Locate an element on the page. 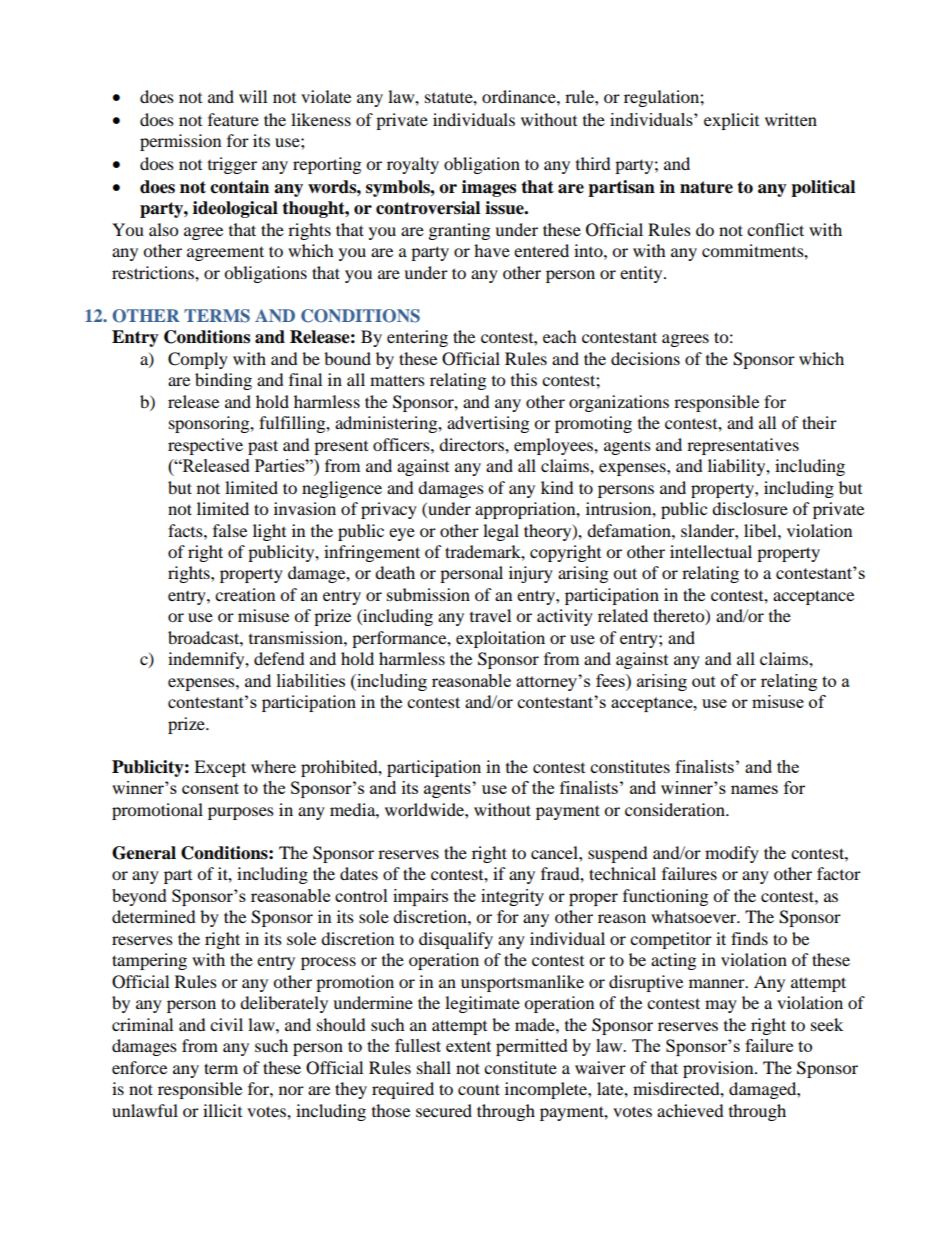 The width and height of the document is (952, 1233). integrity is located at coordinates (512, 897).
